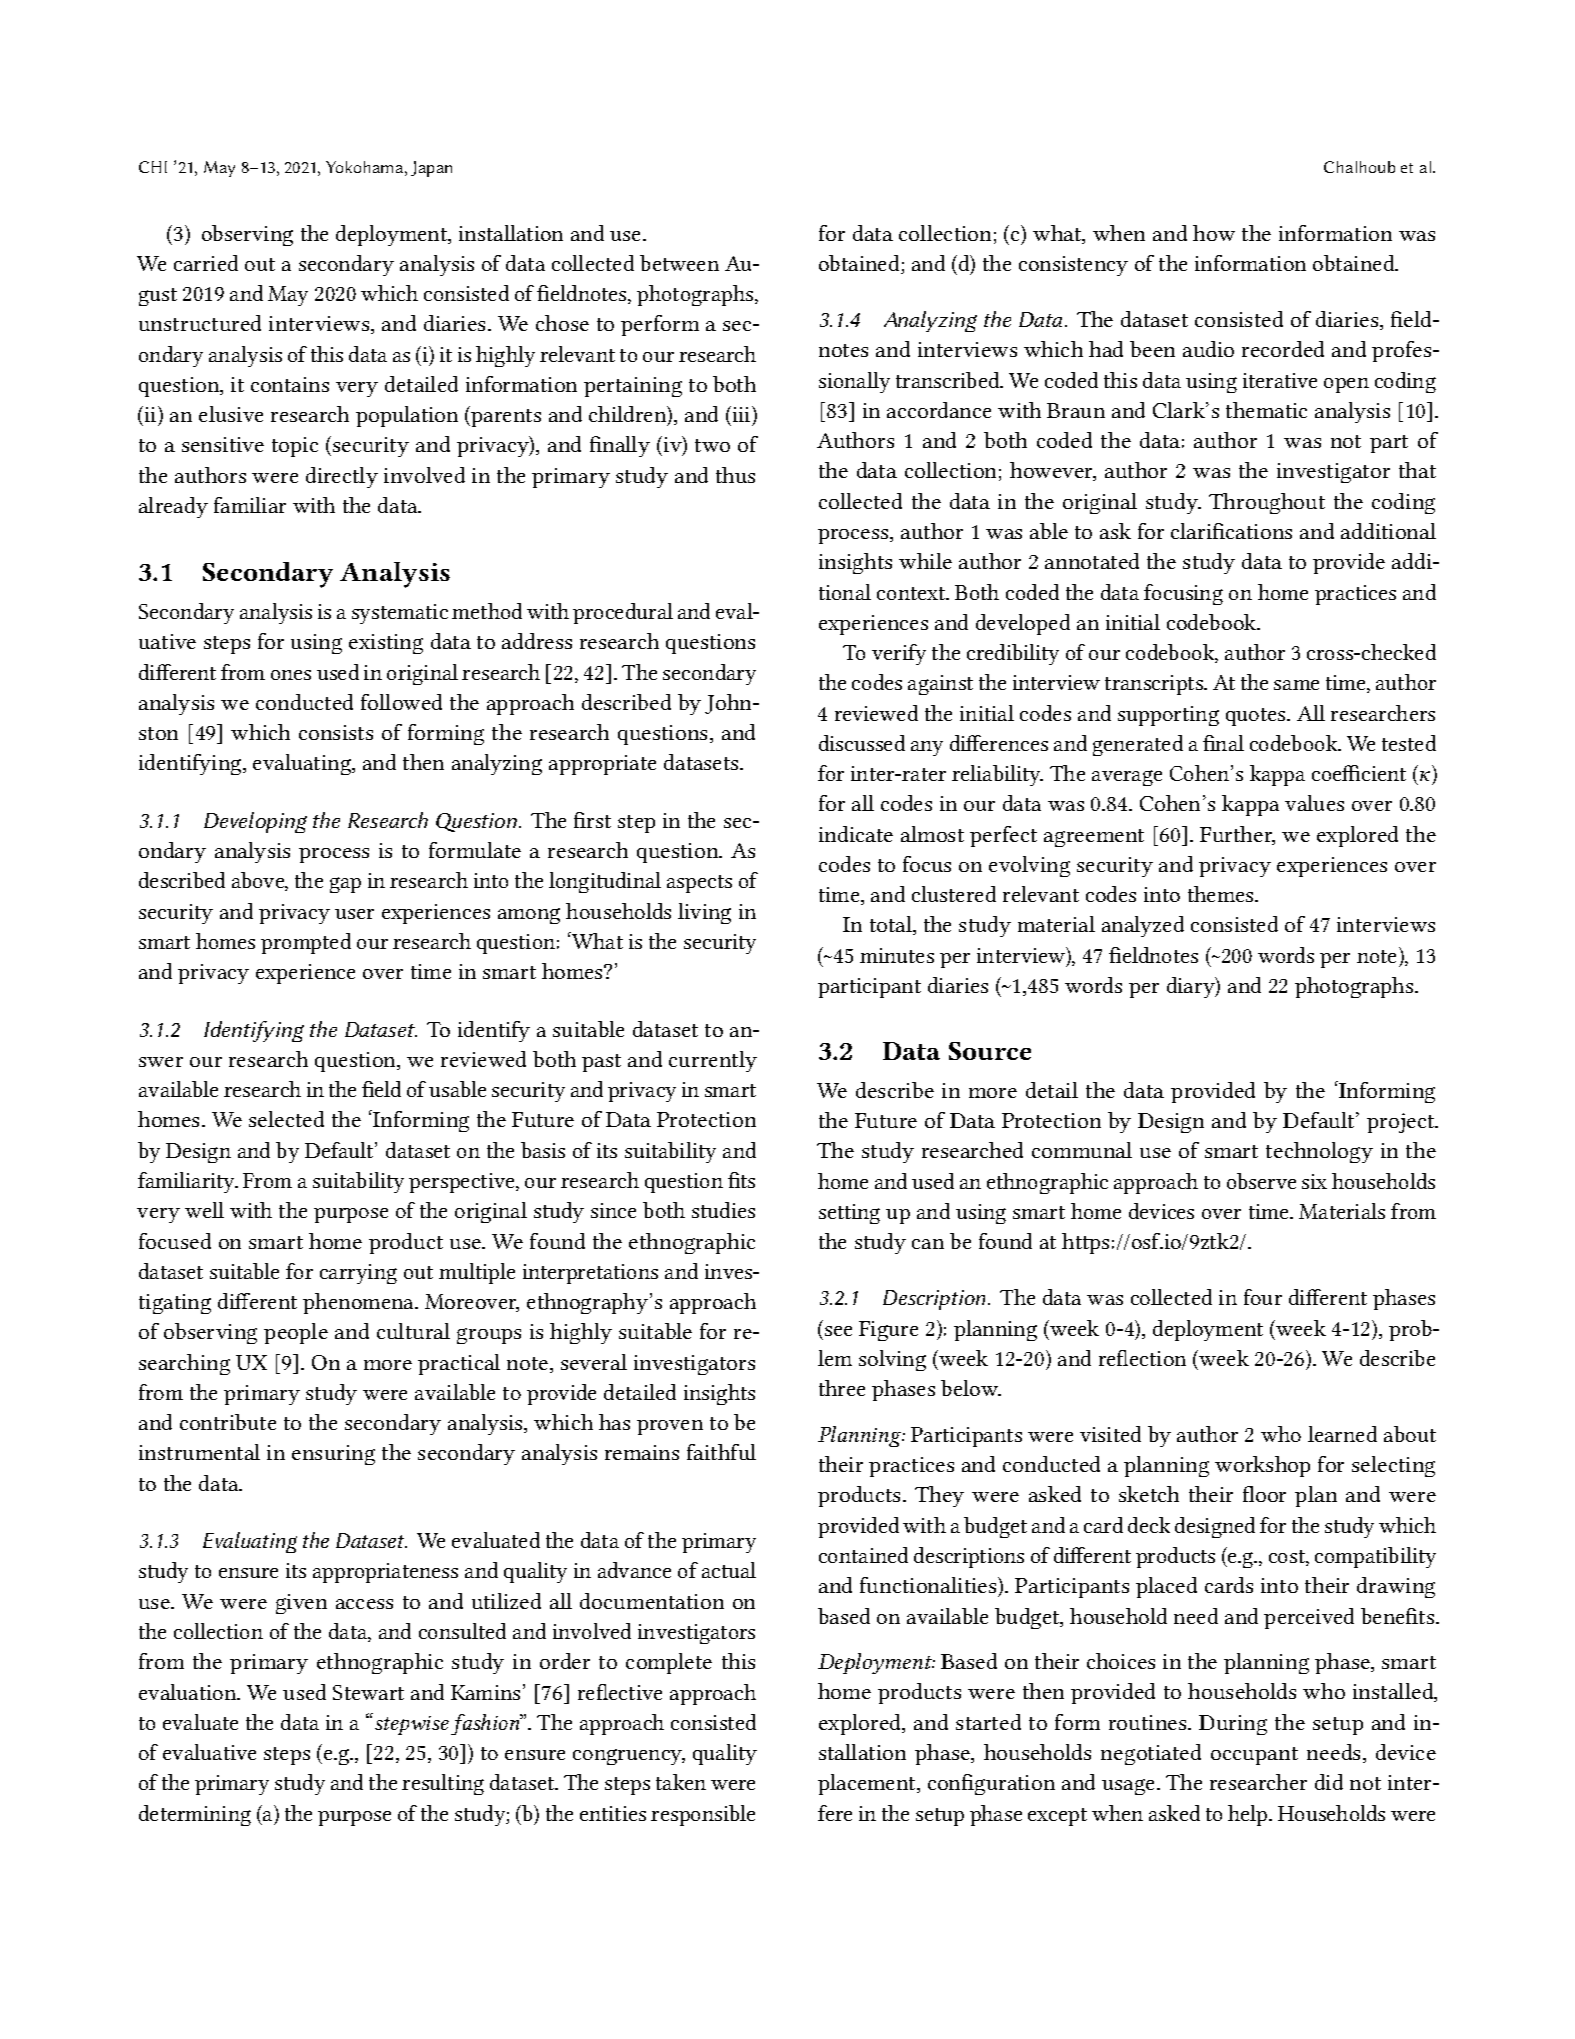 The width and height of the page is (1575, 2039). Describe the element at coordinates (431, 169) in the page. I see `Japan` at that location.
